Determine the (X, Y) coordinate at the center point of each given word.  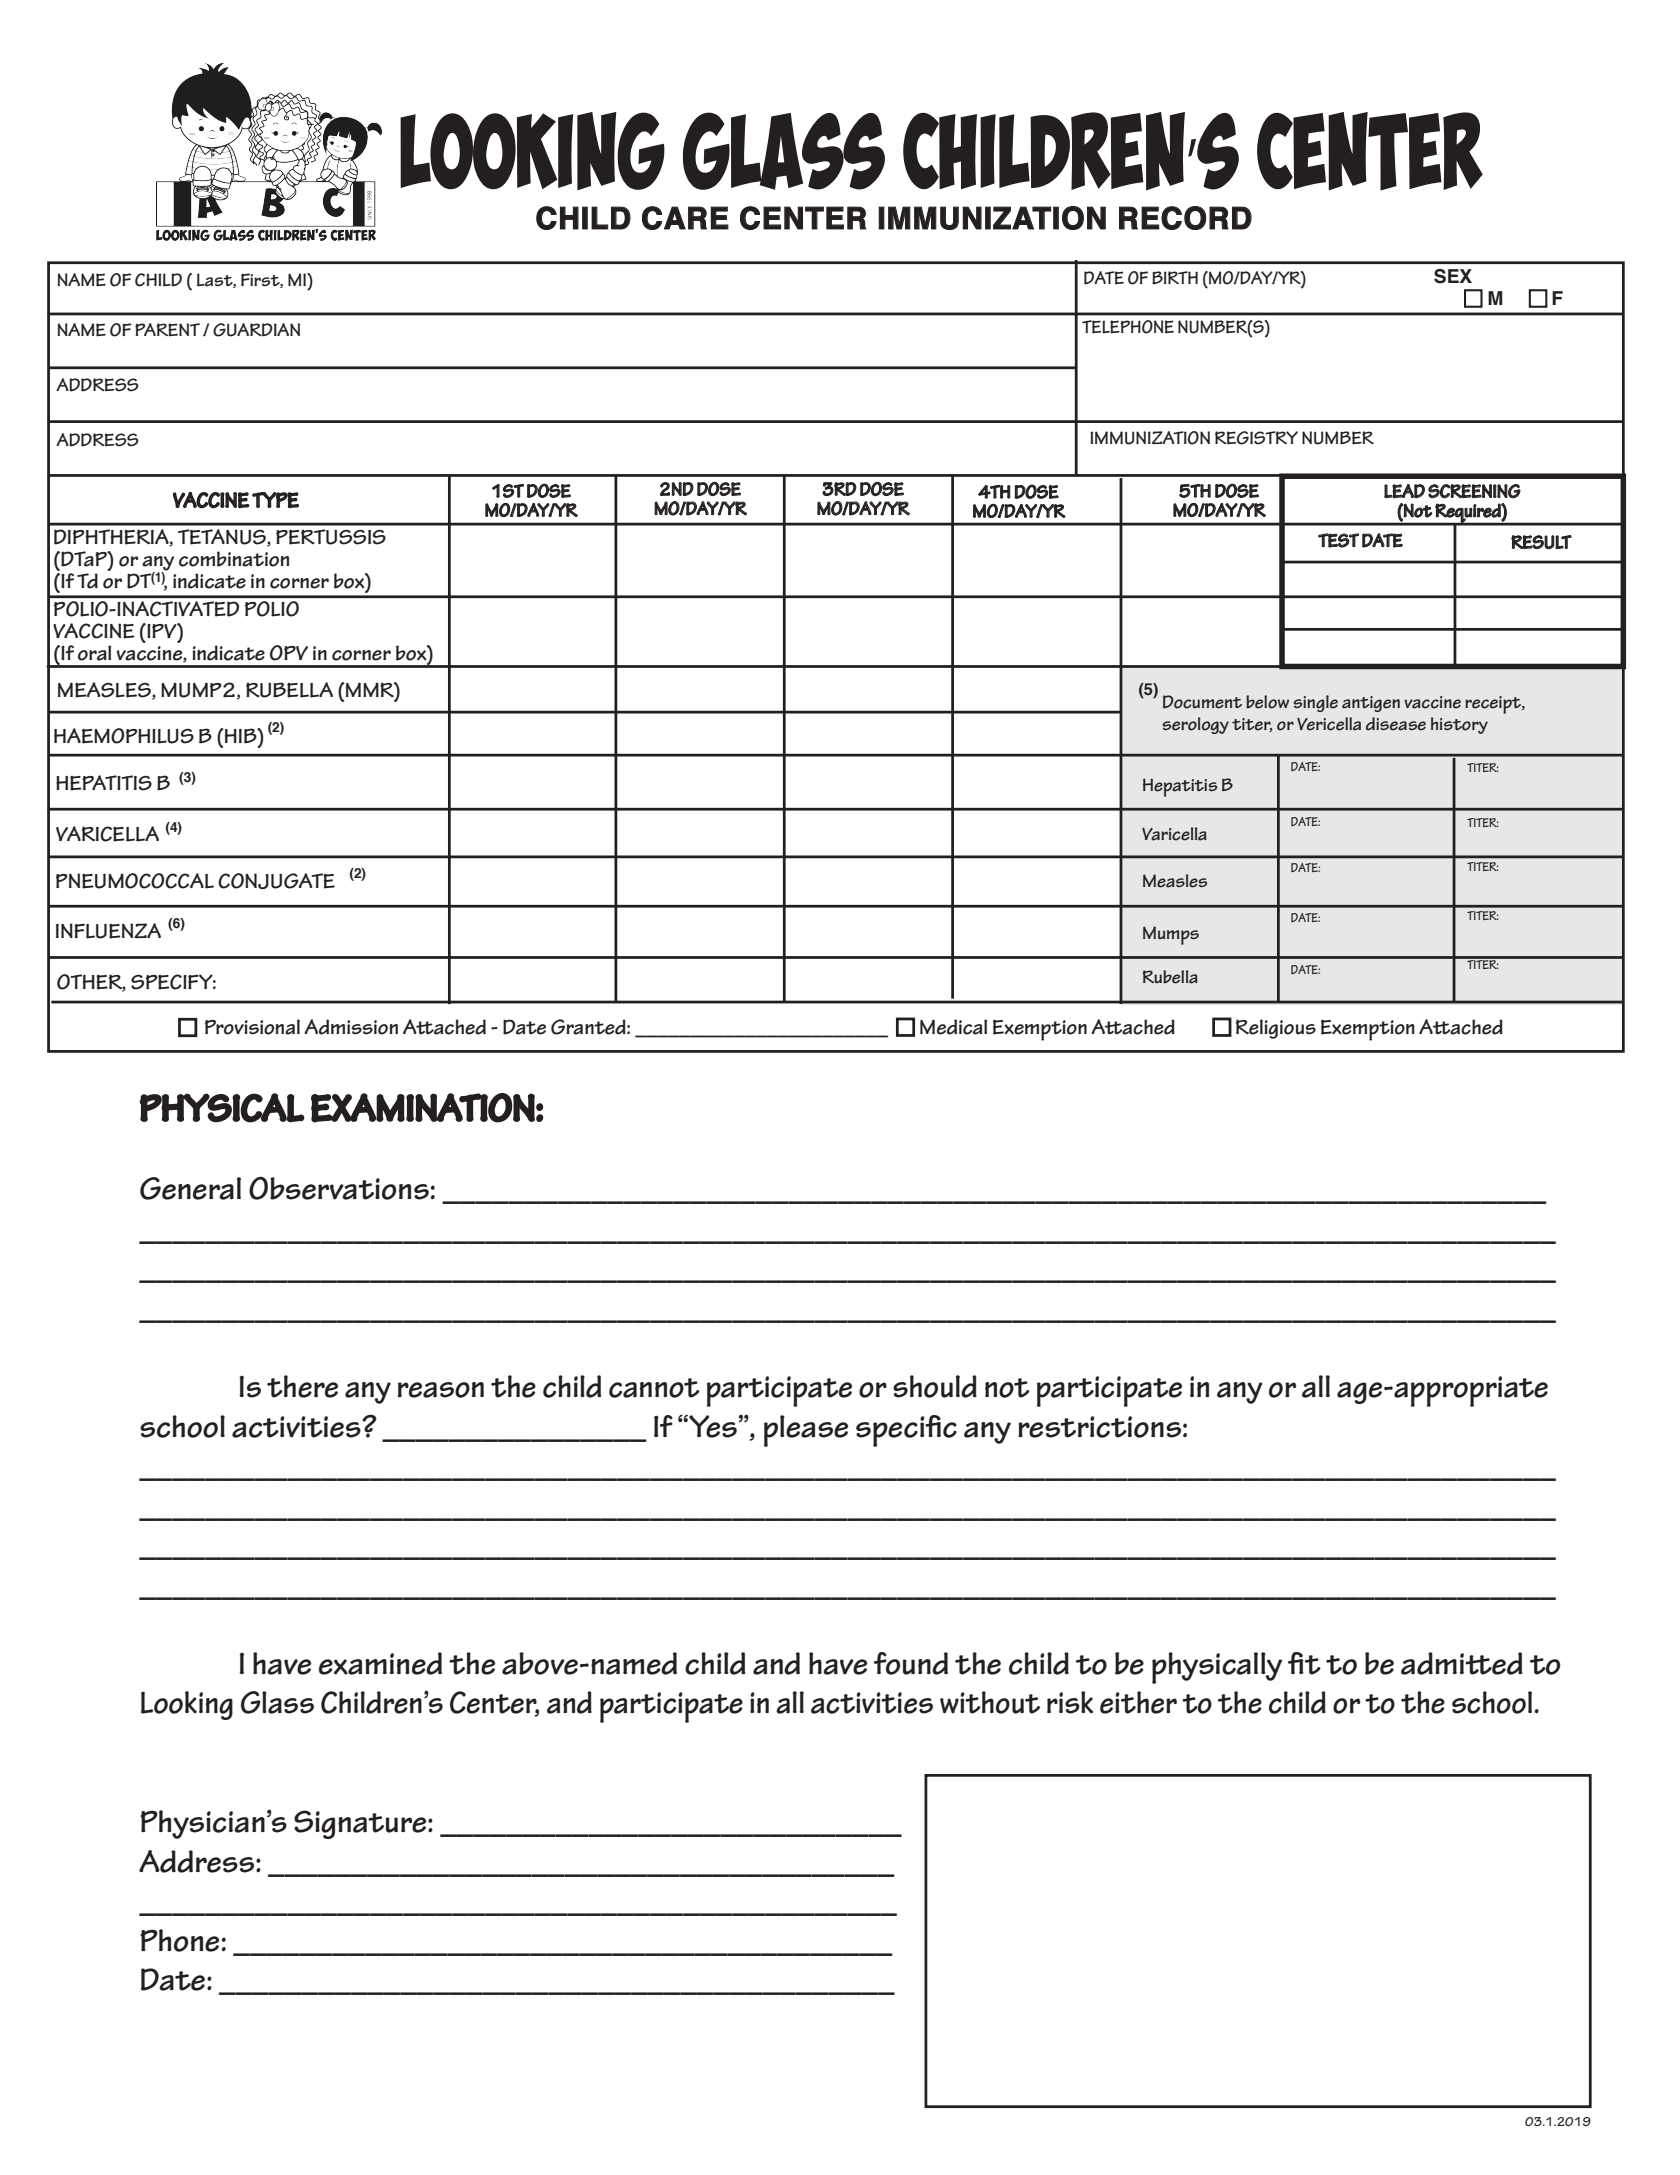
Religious (1276, 1029)
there (302, 1386)
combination (234, 559)
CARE (685, 218)
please (806, 1431)
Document (1202, 702)
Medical (953, 1027)
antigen (1371, 704)
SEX (1453, 276)
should (935, 1386)
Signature (361, 1824)
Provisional (252, 1027)
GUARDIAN (256, 330)
